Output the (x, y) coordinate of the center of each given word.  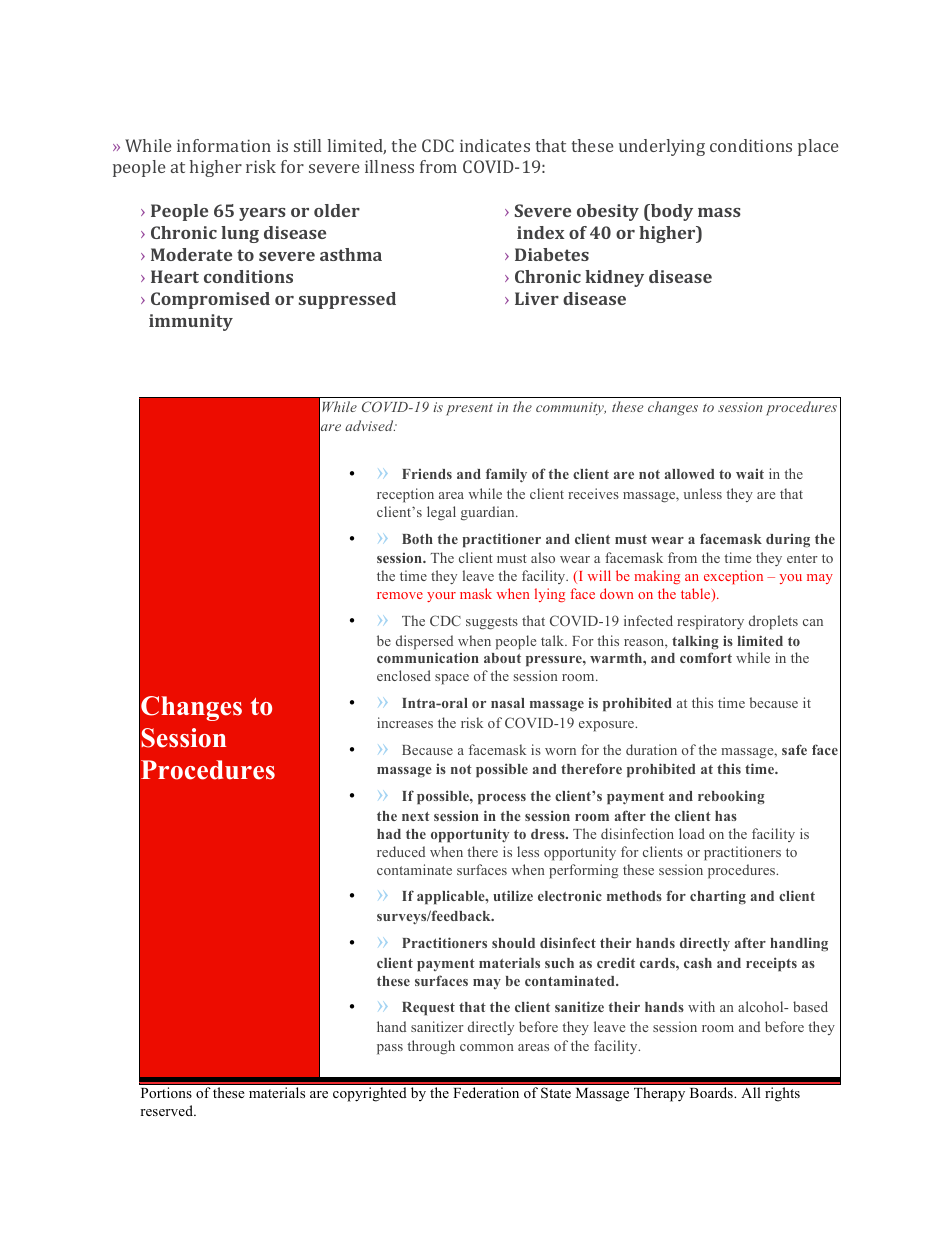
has (726, 816)
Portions (166, 1092)
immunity (191, 322)
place (818, 147)
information (224, 145)
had (389, 834)
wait (750, 474)
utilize (513, 895)
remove (400, 595)
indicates (495, 145)
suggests (492, 623)
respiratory (710, 622)
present (469, 410)
